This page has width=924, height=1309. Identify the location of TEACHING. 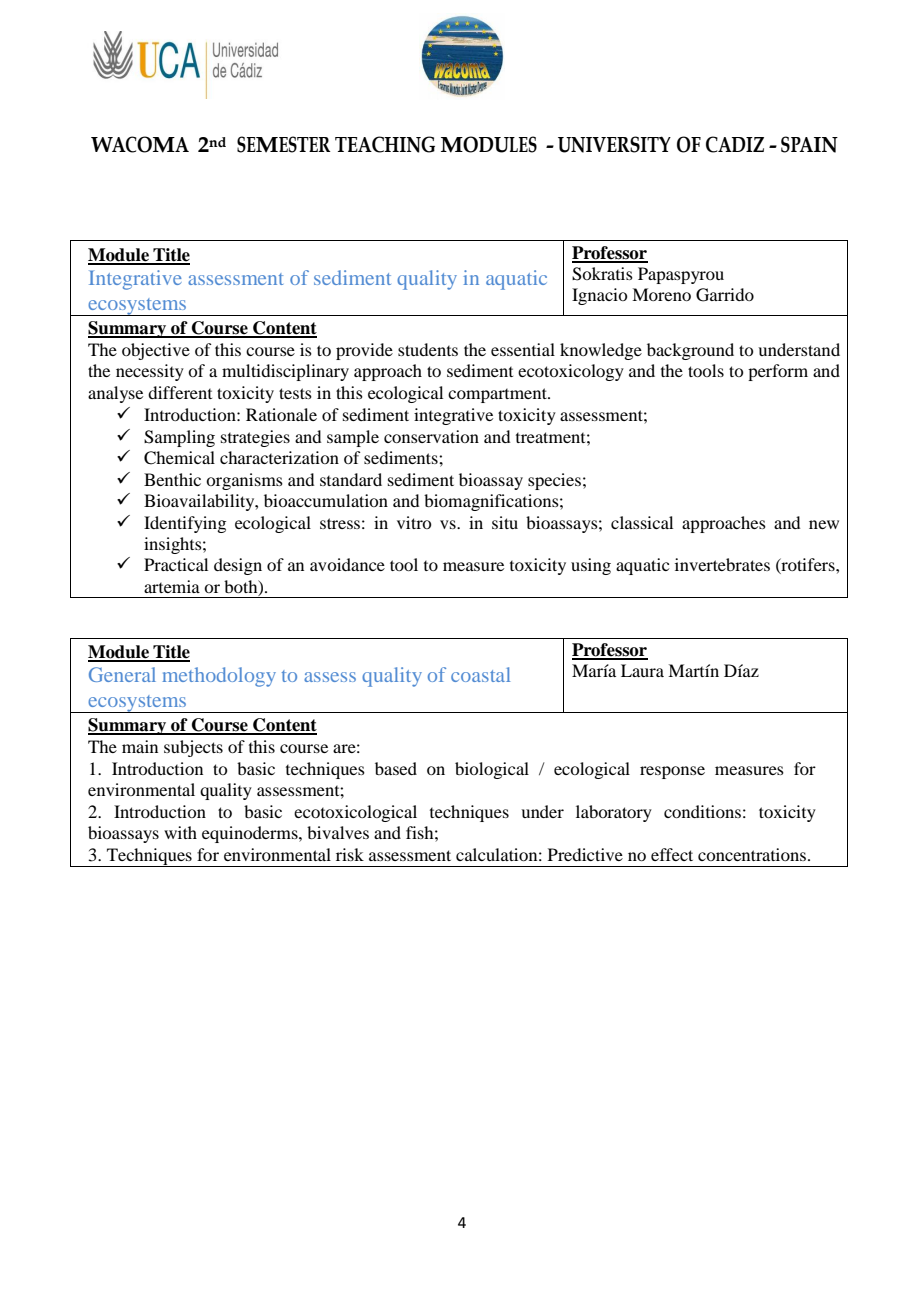
(385, 144).
